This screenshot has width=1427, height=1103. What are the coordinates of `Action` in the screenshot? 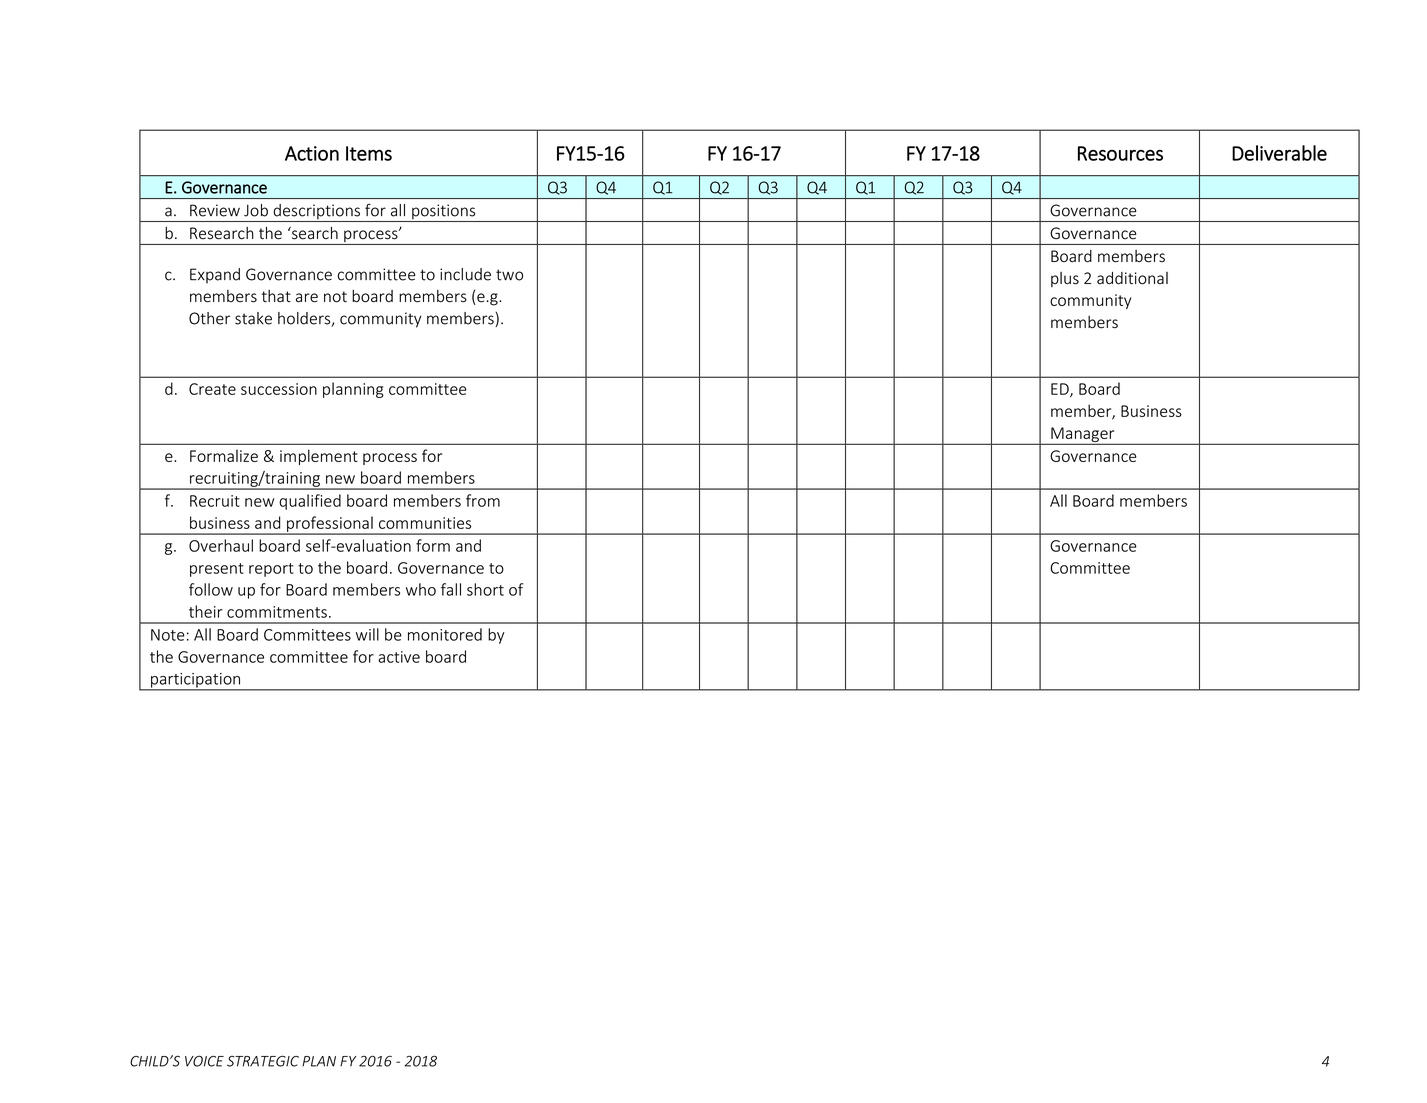 It's located at (312, 153).
